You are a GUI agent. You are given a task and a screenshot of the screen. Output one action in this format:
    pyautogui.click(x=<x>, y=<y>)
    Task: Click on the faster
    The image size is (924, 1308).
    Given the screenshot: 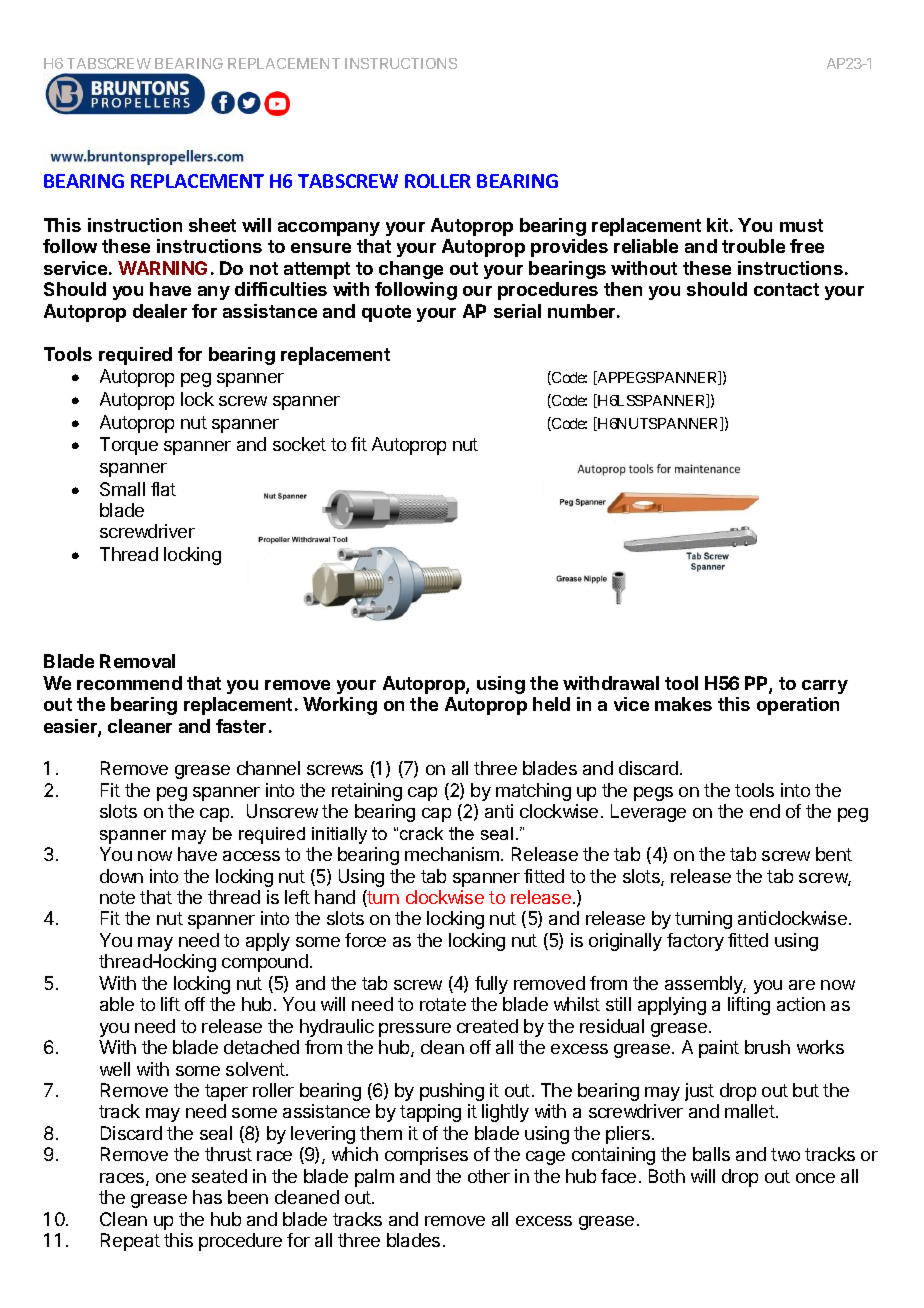 What is the action you would take?
    pyautogui.click(x=241, y=726)
